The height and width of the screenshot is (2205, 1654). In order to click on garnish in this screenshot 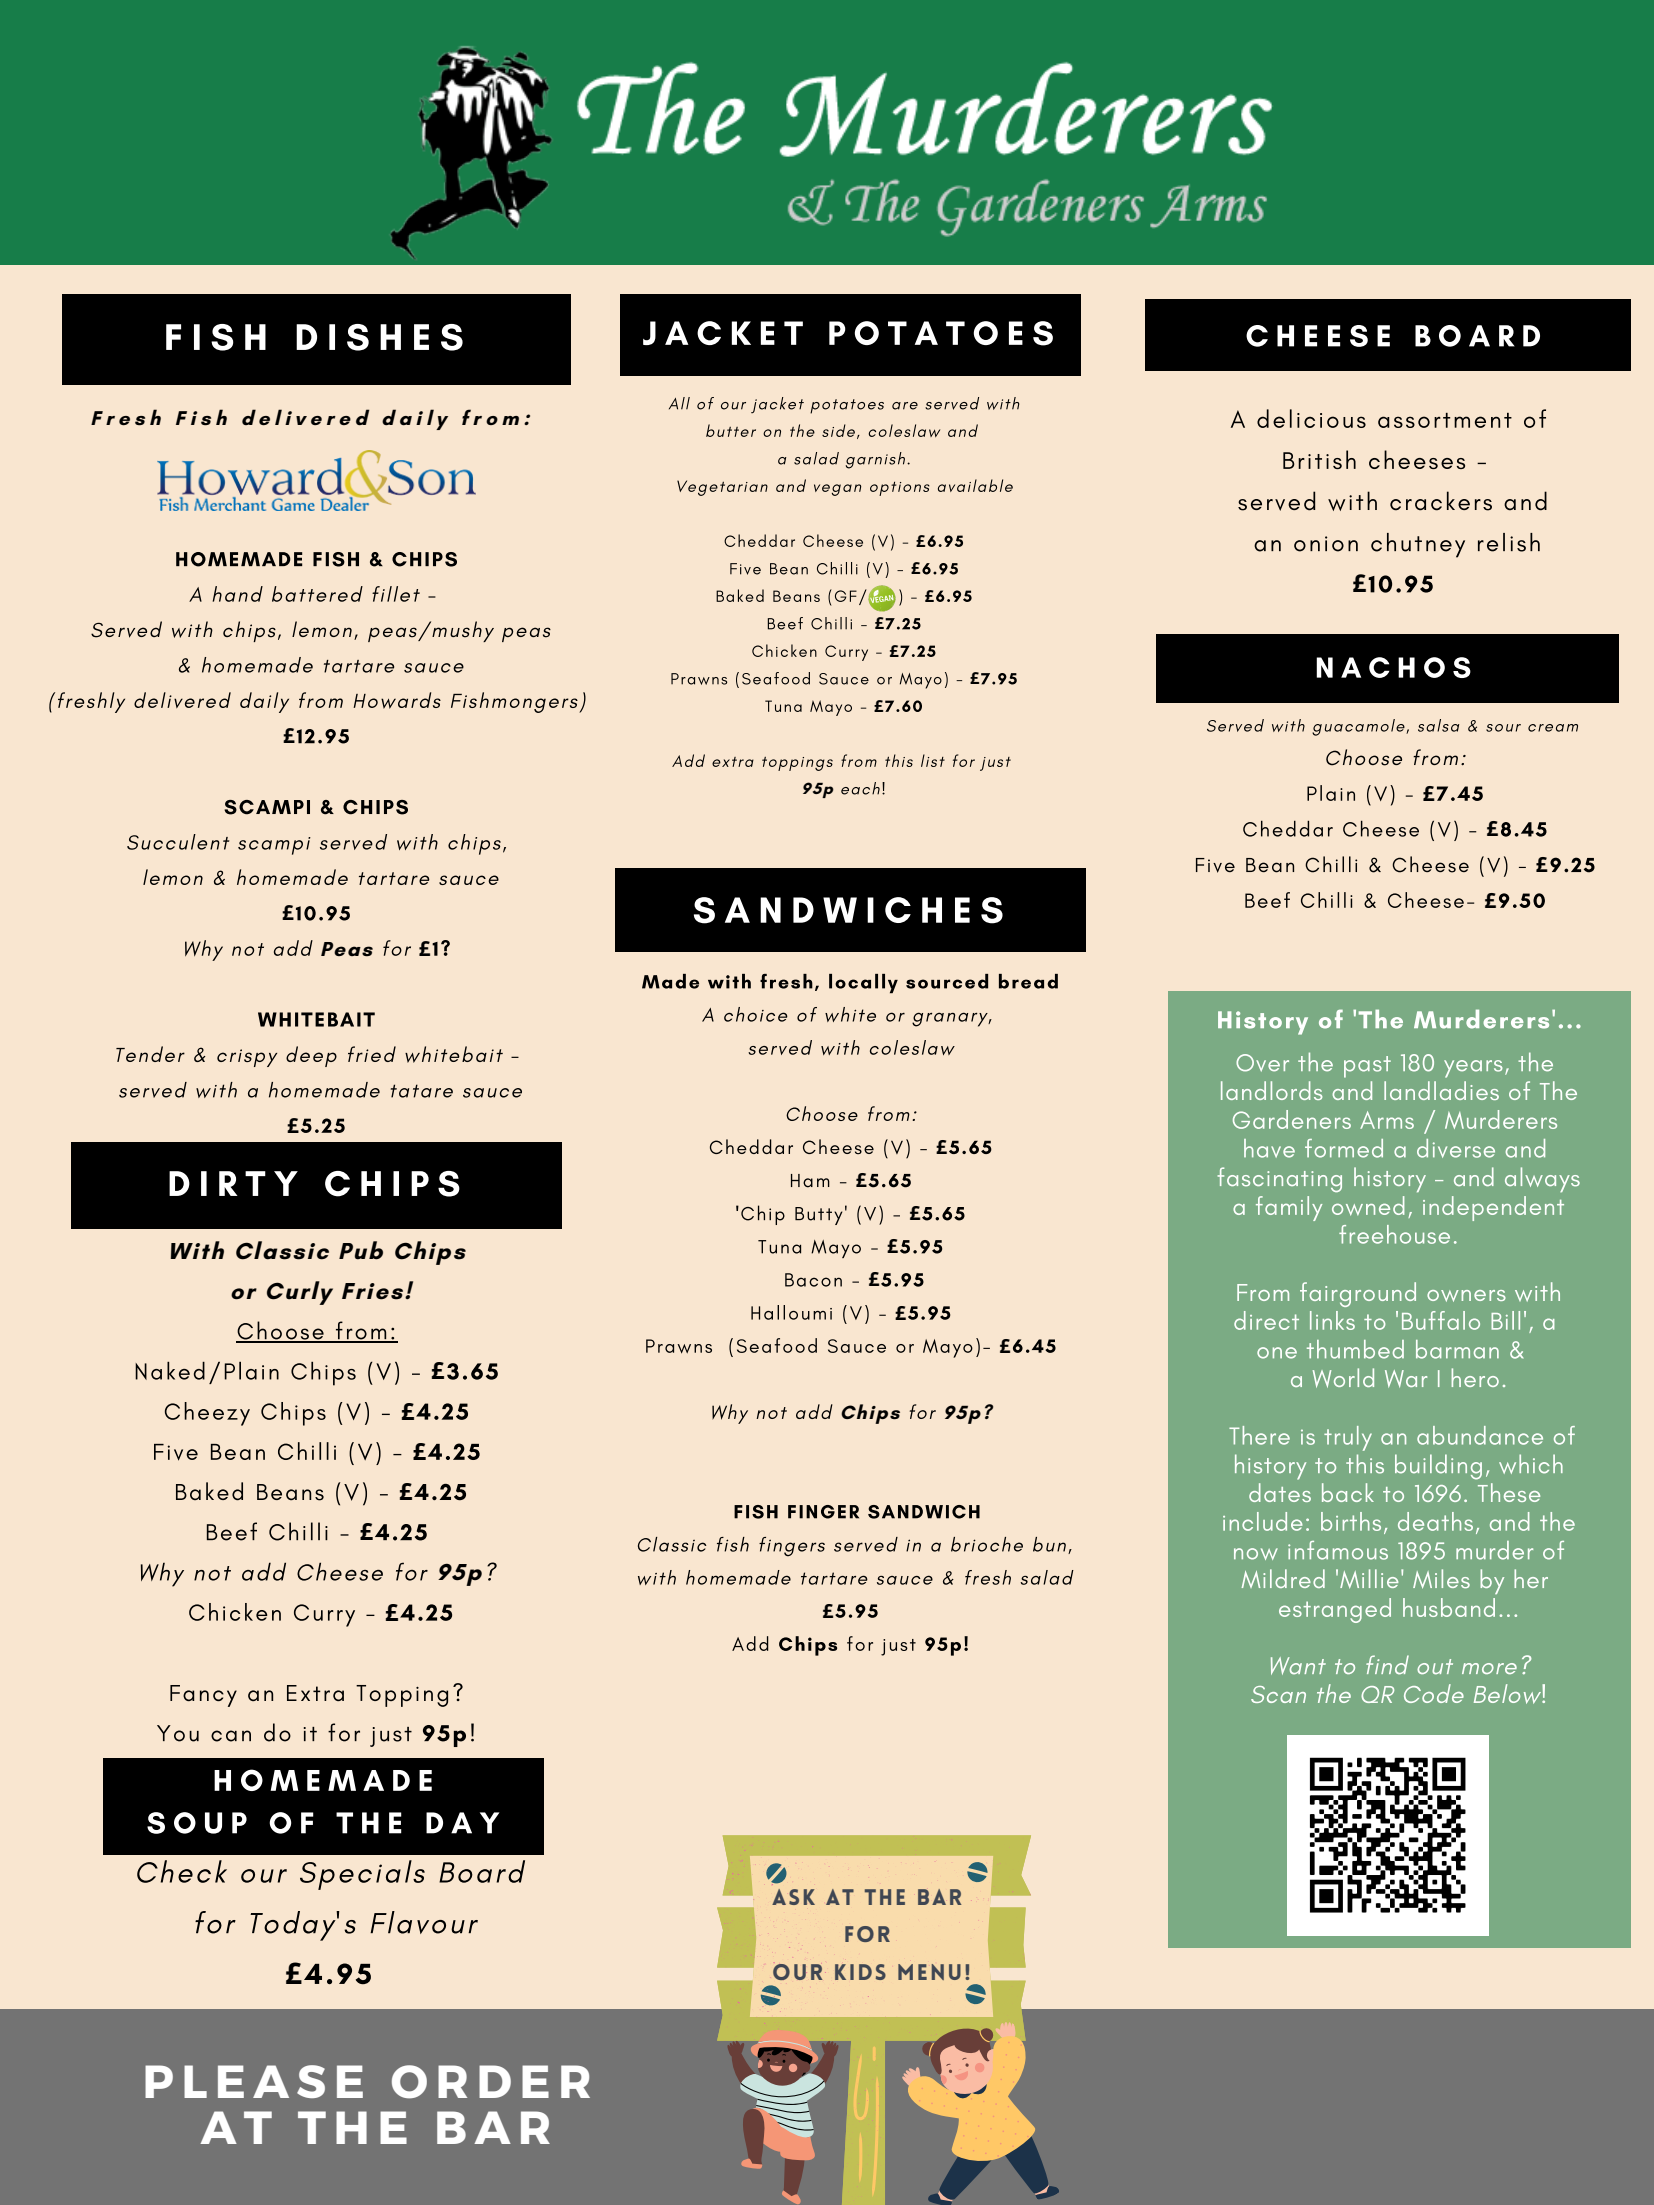, I will do `click(875, 460)`.
